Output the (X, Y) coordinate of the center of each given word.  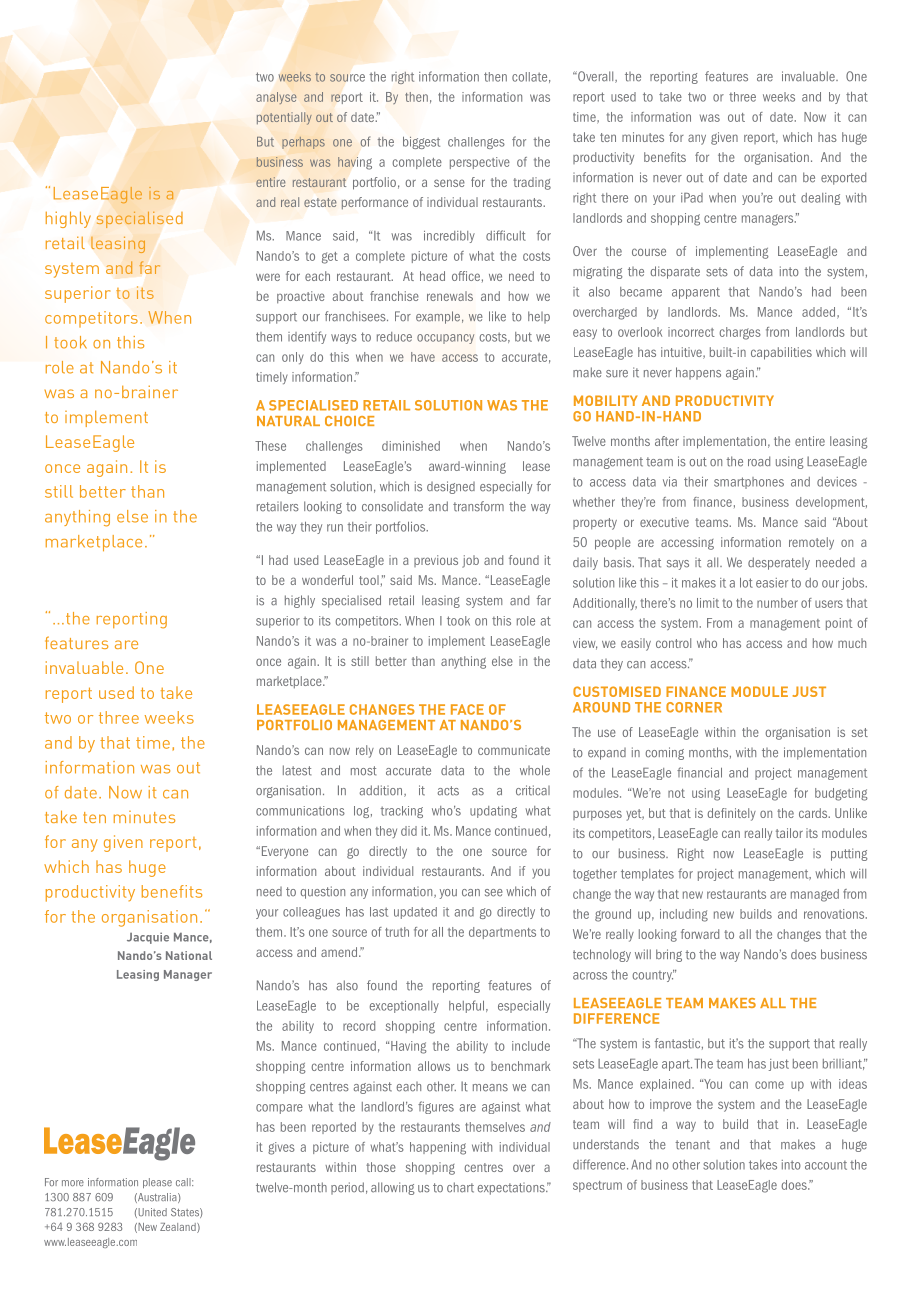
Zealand (179, 1228)
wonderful (327, 580)
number (777, 603)
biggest (421, 143)
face (467, 709)
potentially (284, 118)
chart (460, 1187)
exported (843, 178)
